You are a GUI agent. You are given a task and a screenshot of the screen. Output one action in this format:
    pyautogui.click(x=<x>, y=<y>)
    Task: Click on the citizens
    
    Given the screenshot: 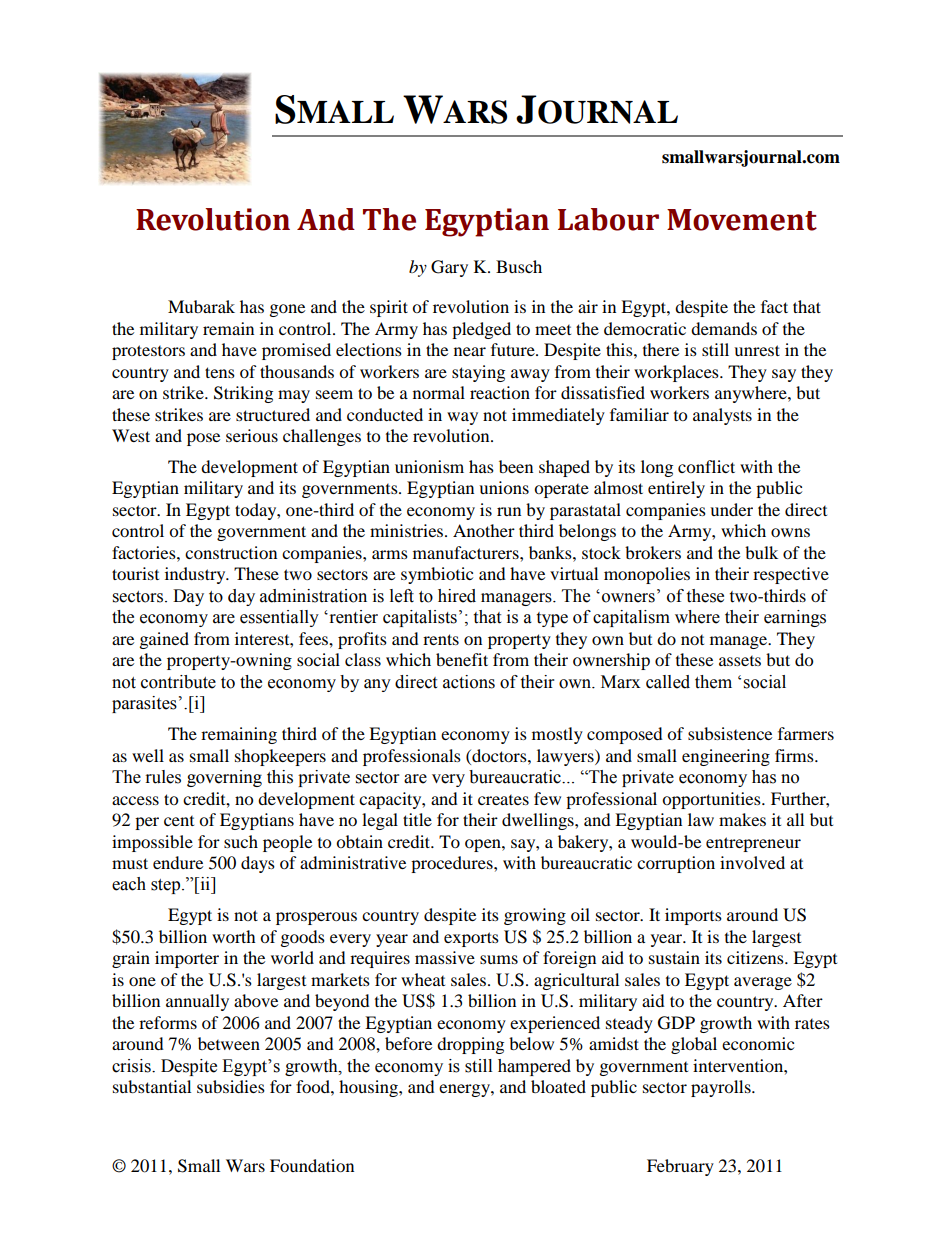 What is the action you would take?
    pyautogui.click(x=756, y=957)
